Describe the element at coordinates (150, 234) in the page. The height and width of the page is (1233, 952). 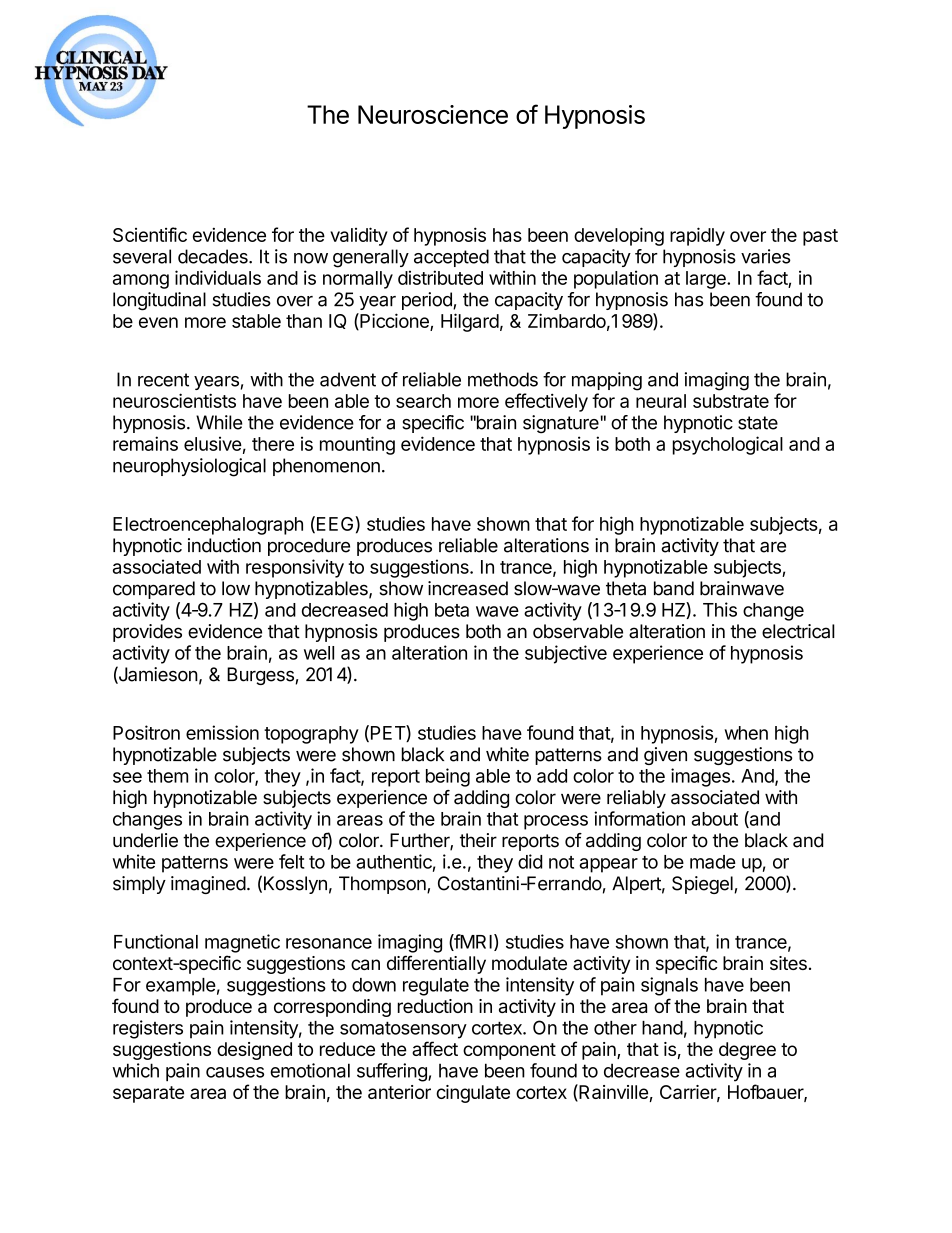
I see `Scientific` at that location.
